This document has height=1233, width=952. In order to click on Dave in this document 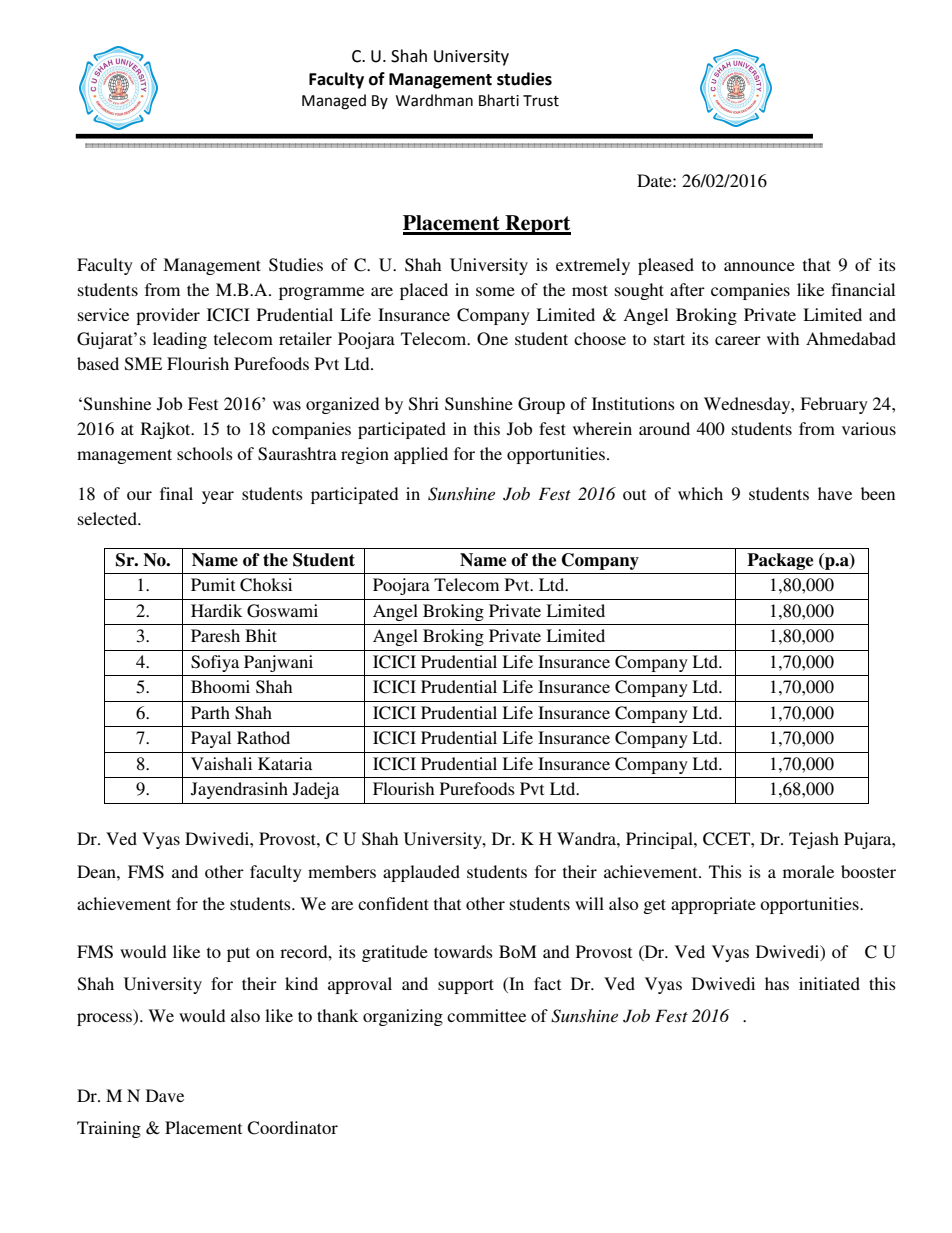, I will do `click(165, 1095)`.
